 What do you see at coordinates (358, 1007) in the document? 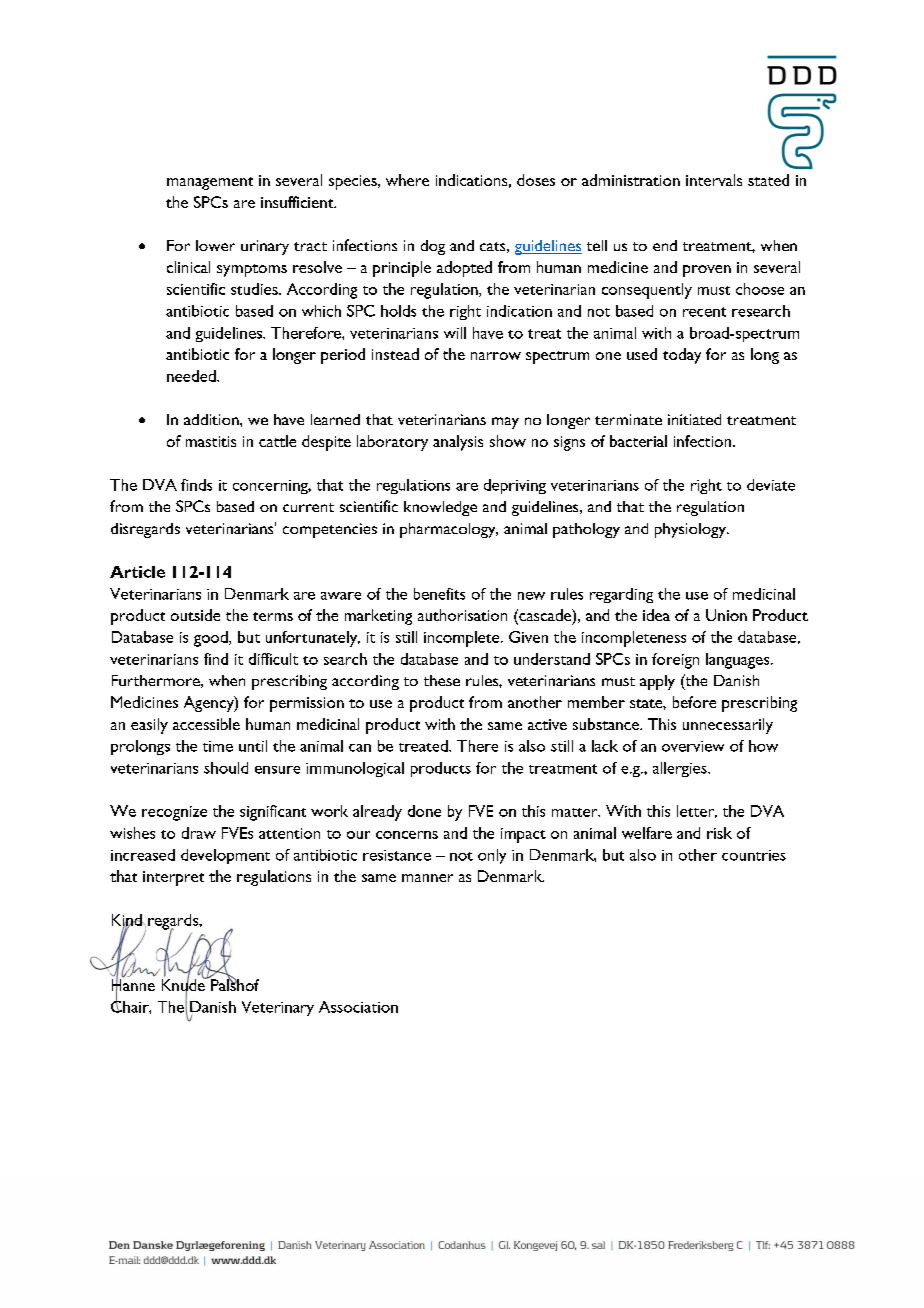
I see `Association` at bounding box center [358, 1007].
